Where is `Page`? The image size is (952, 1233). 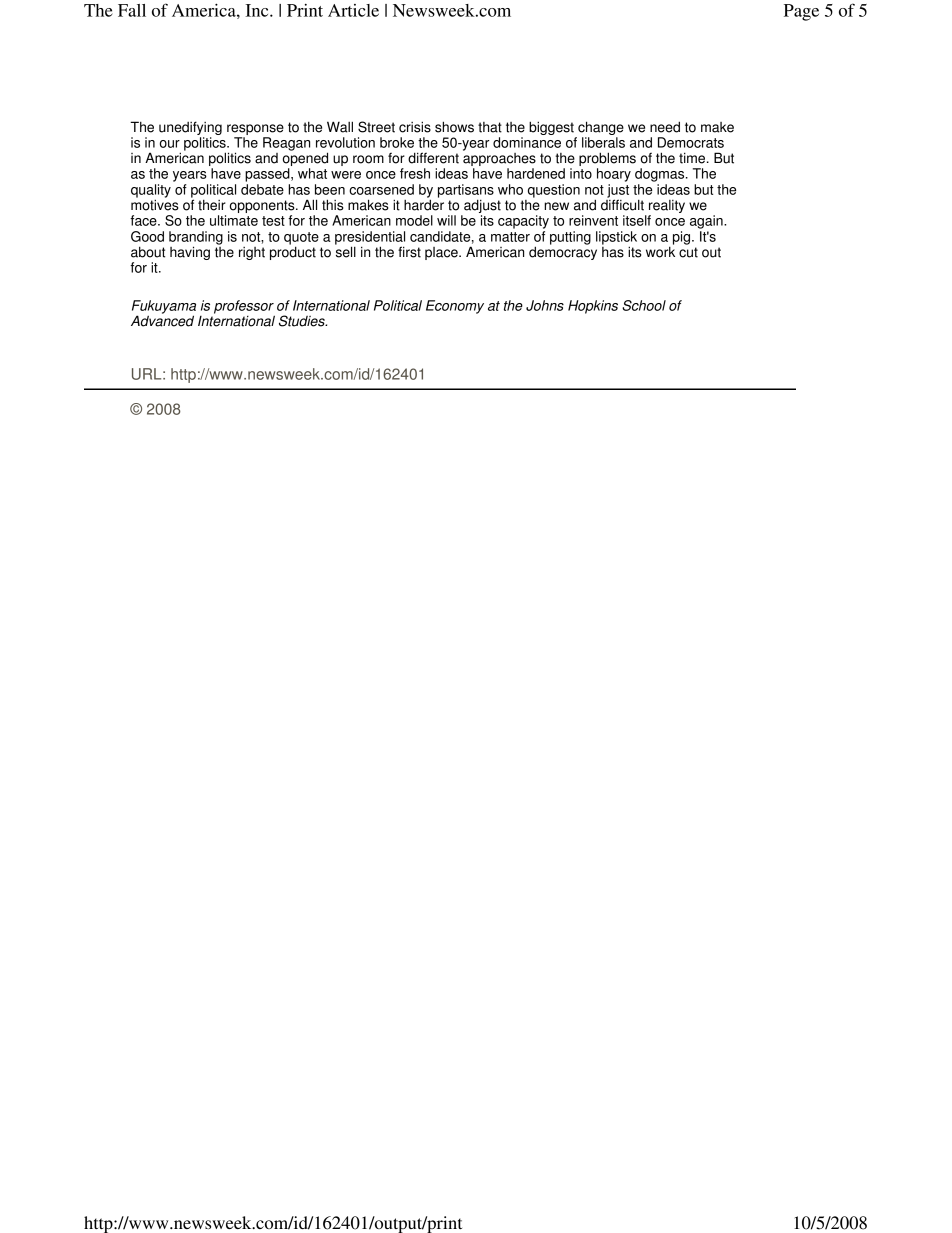 Page is located at coordinates (801, 12).
